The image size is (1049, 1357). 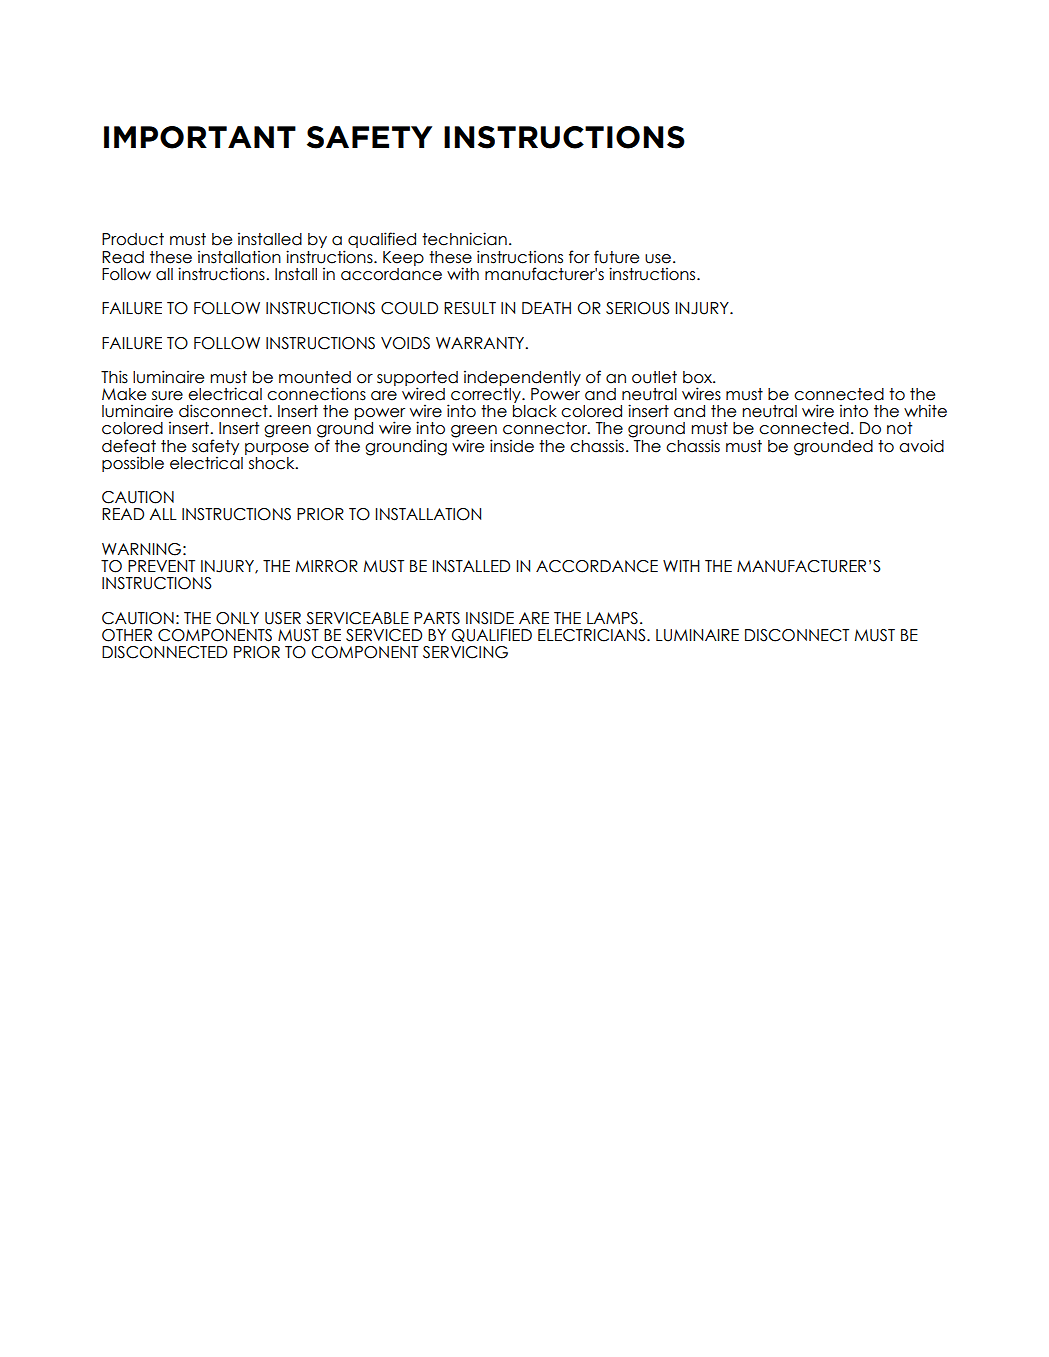 What do you see at coordinates (167, 396) in the page?
I see `sure` at bounding box center [167, 396].
